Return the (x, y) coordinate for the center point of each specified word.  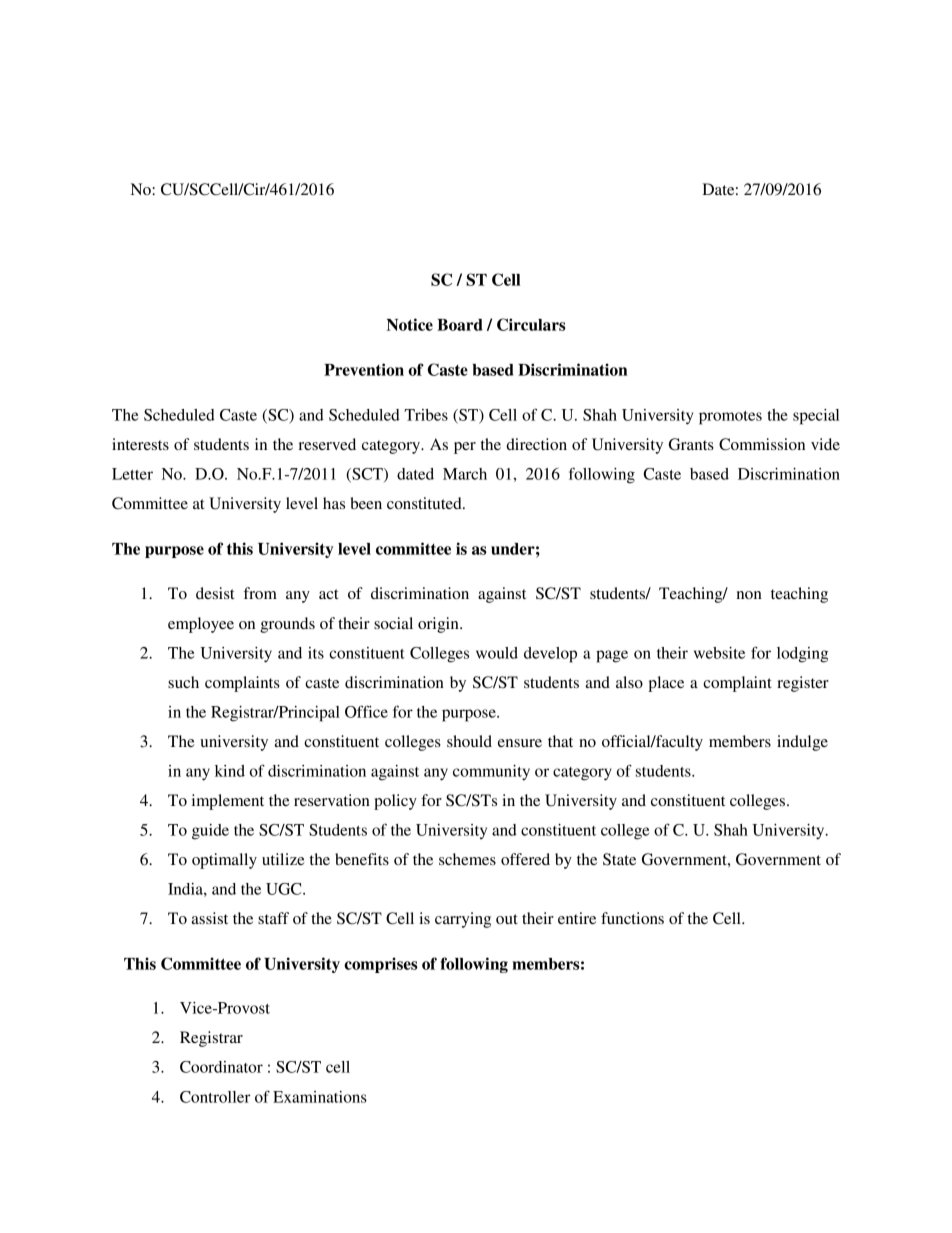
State (619, 859)
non (749, 595)
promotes (730, 418)
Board (460, 325)
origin (439, 625)
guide (210, 832)
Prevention (364, 369)
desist (215, 593)
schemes (467, 859)
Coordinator (221, 1067)
